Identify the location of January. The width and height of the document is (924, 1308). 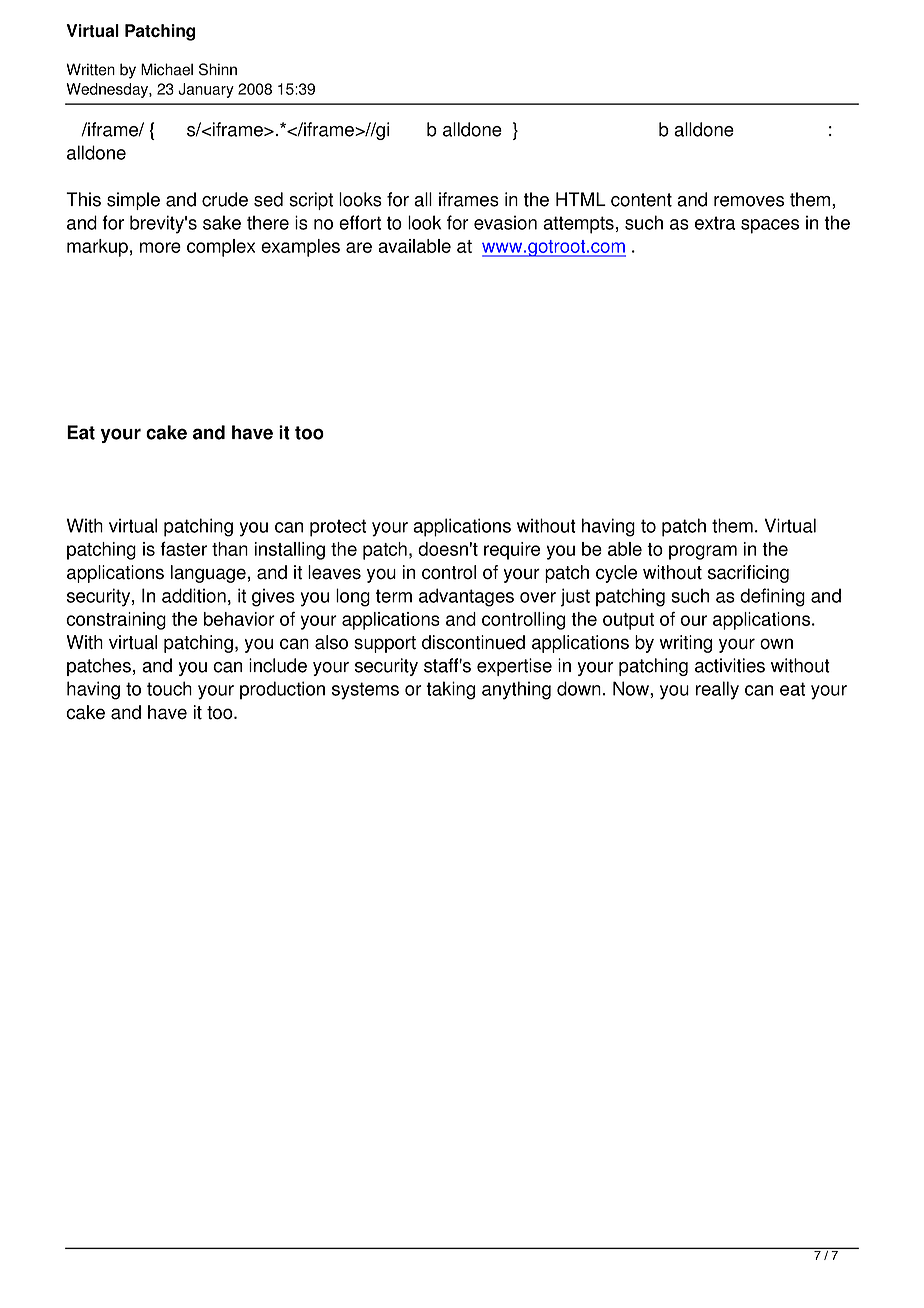
(206, 90).
